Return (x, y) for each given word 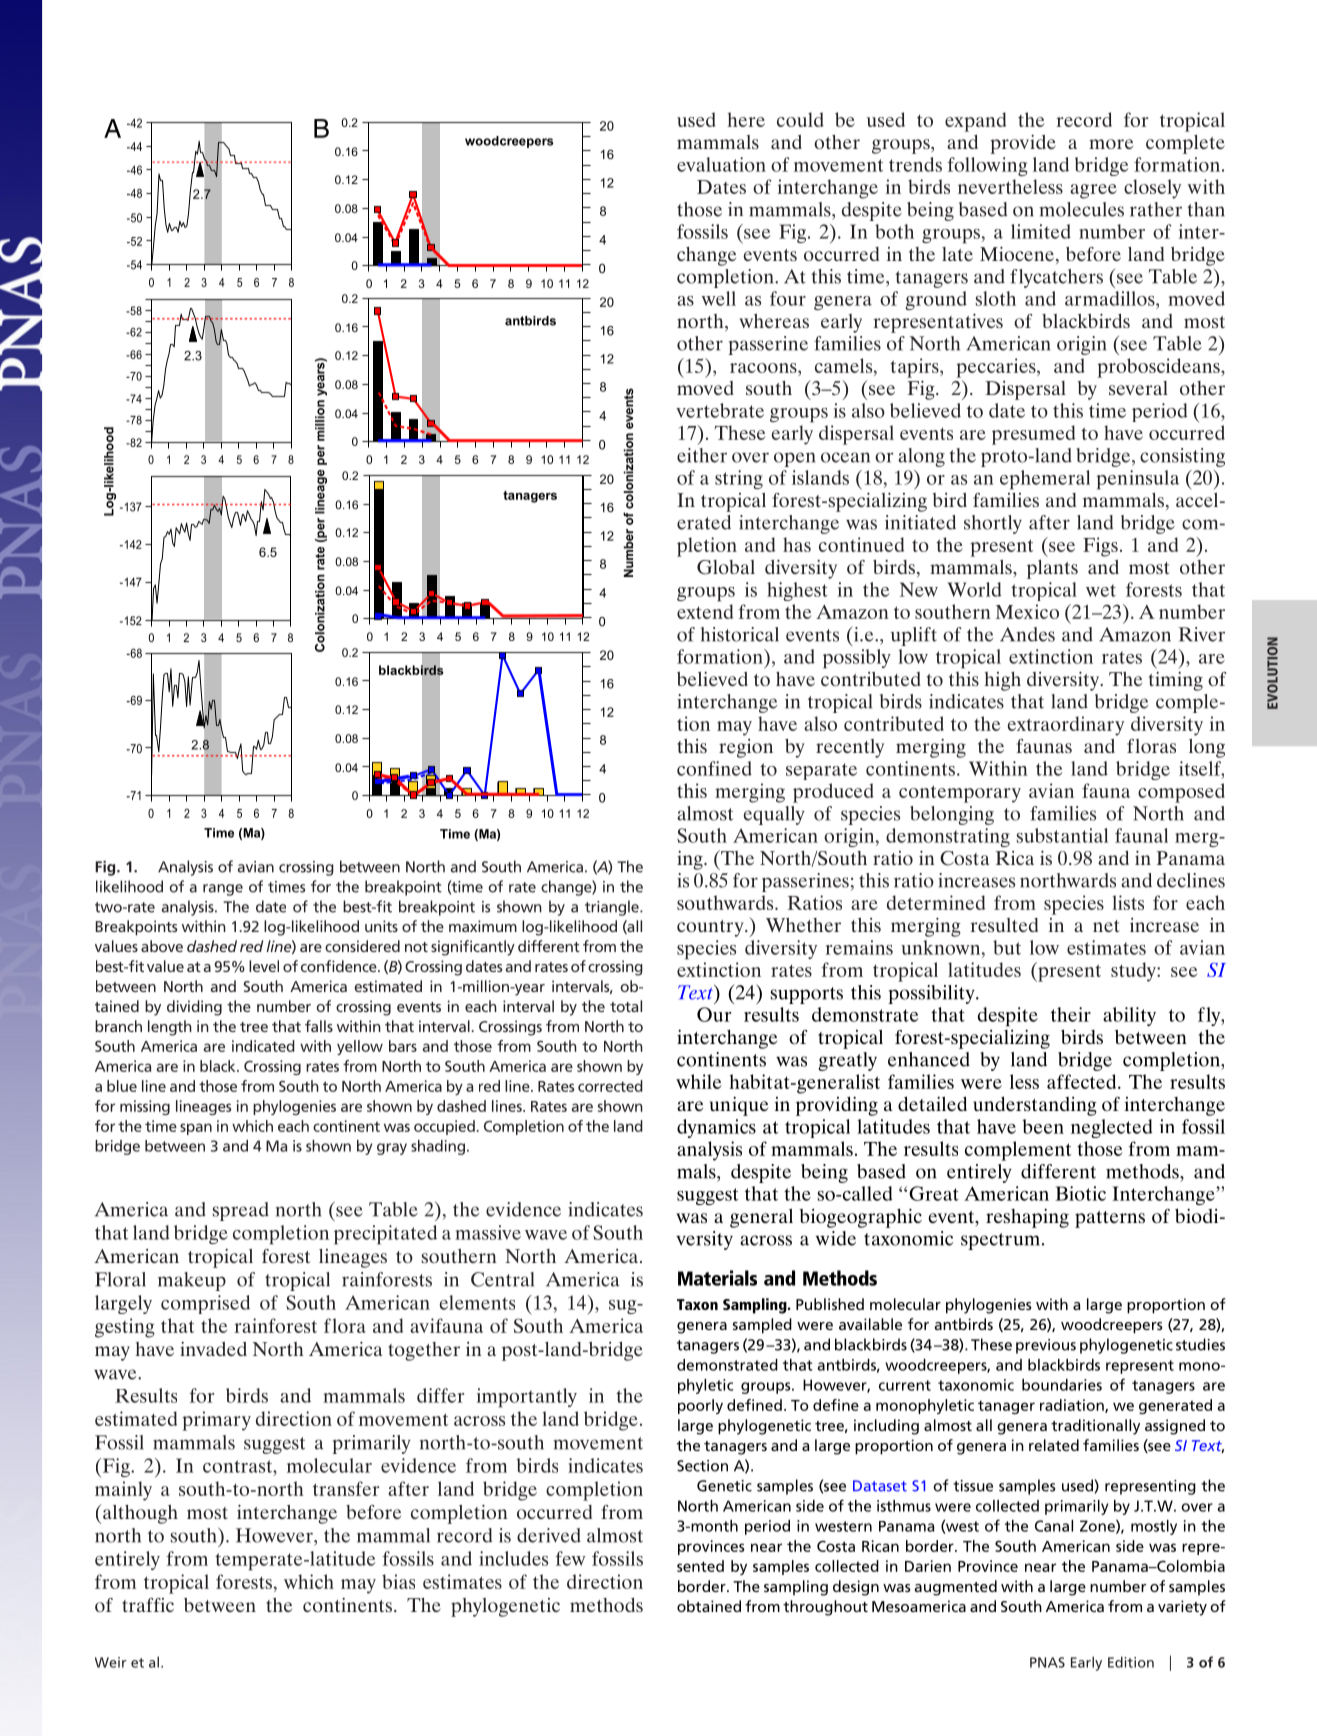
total (626, 1006)
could (800, 119)
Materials (717, 1278)
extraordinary (1065, 726)
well (718, 298)
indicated (263, 1046)
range (223, 890)
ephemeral (1045, 480)
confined (714, 768)
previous (1046, 1346)
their (1071, 1014)
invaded (213, 1349)
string (739, 479)
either (702, 455)
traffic (148, 1605)
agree (1093, 191)
